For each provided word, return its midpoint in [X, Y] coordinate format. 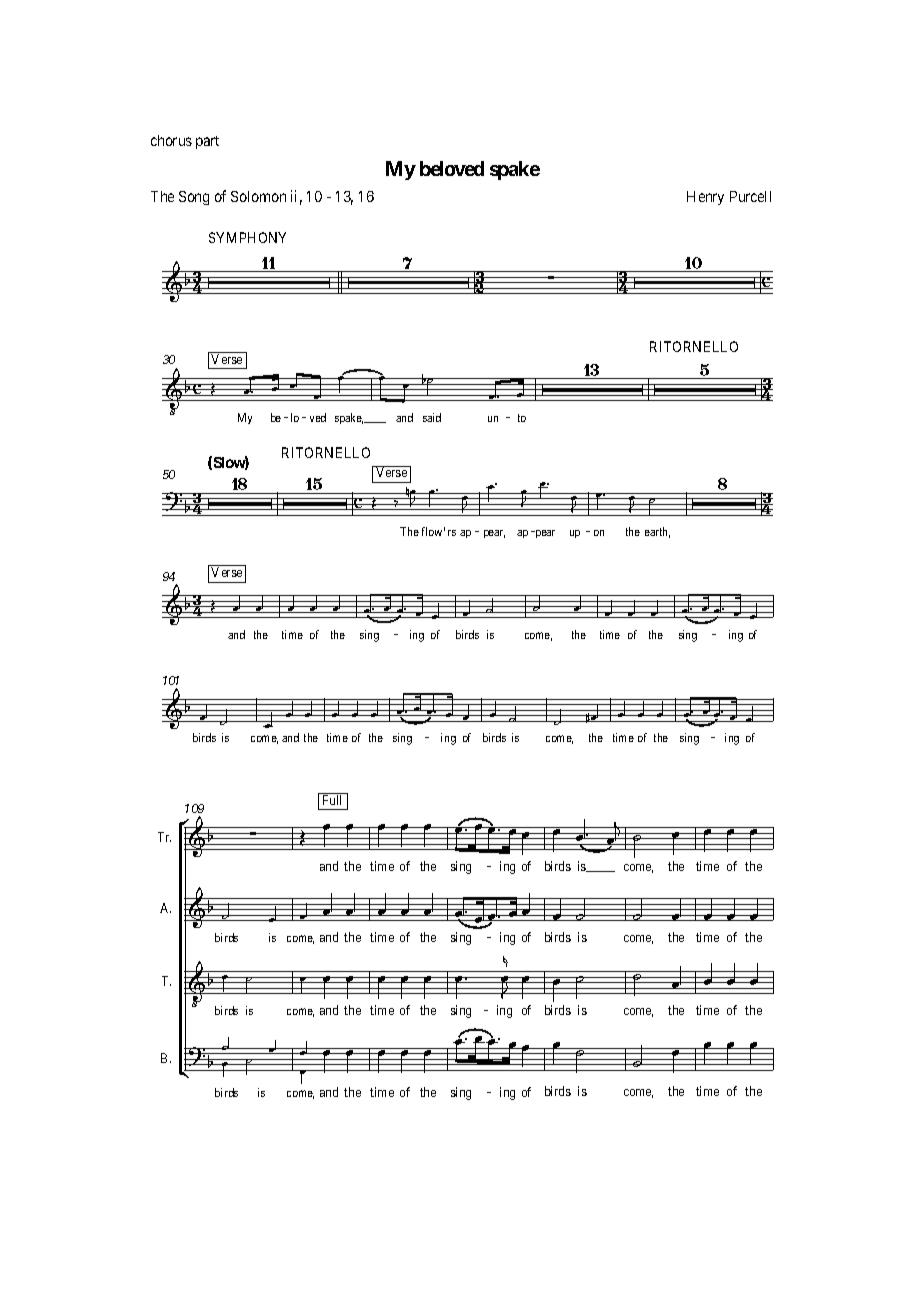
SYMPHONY [247, 237]
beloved [452, 168]
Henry [705, 198]
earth [657, 532]
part [207, 142]
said [432, 417]
